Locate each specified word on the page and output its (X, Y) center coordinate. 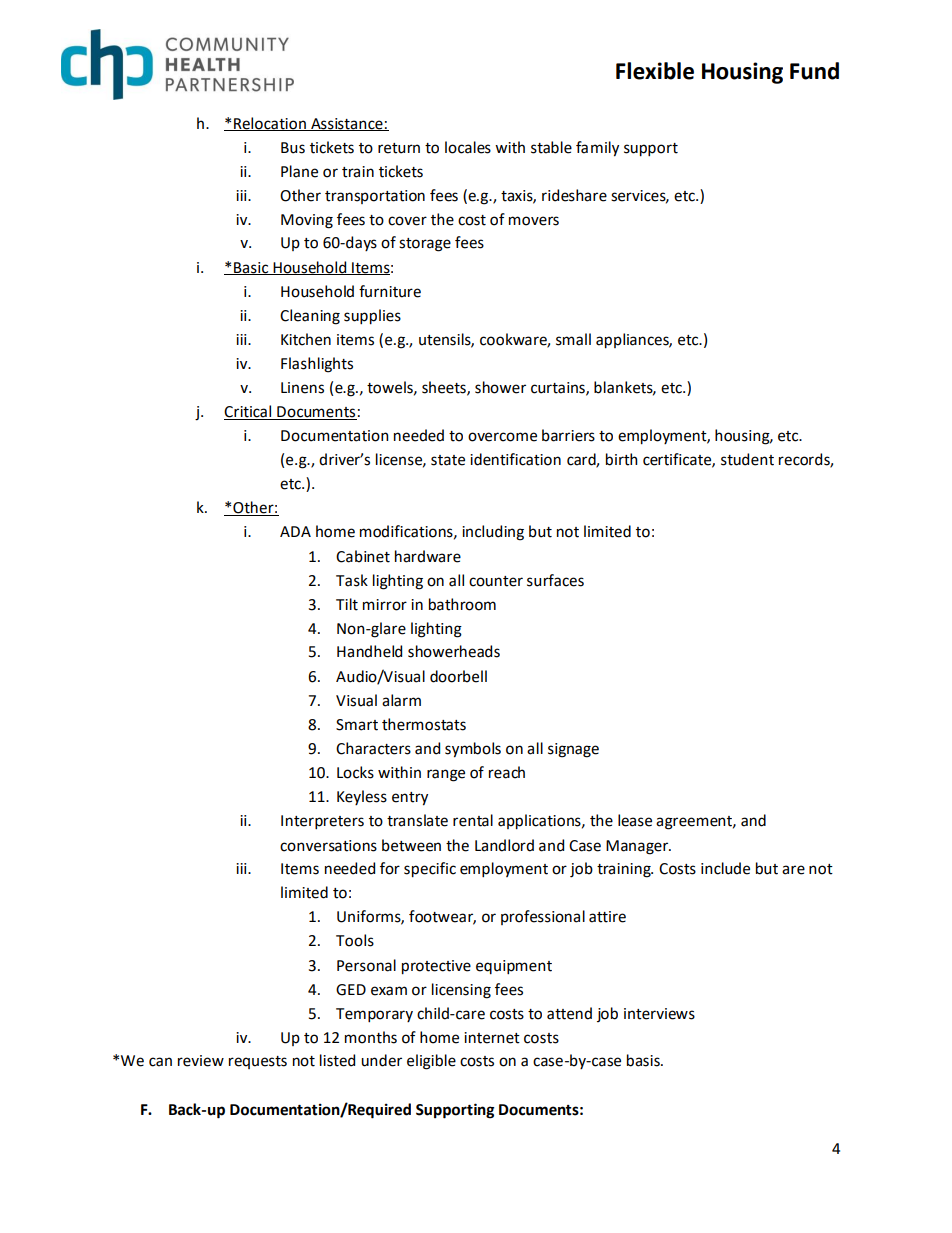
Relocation (270, 124)
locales (468, 147)
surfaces (555, 580)
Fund (814, 71)
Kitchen (306, 339)
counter (496, 581)
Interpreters (322, 822)
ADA (295, 531)
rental (473, 820)
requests (258, 1062)
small (573, 339)
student (747, 459)
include (725, 868)
